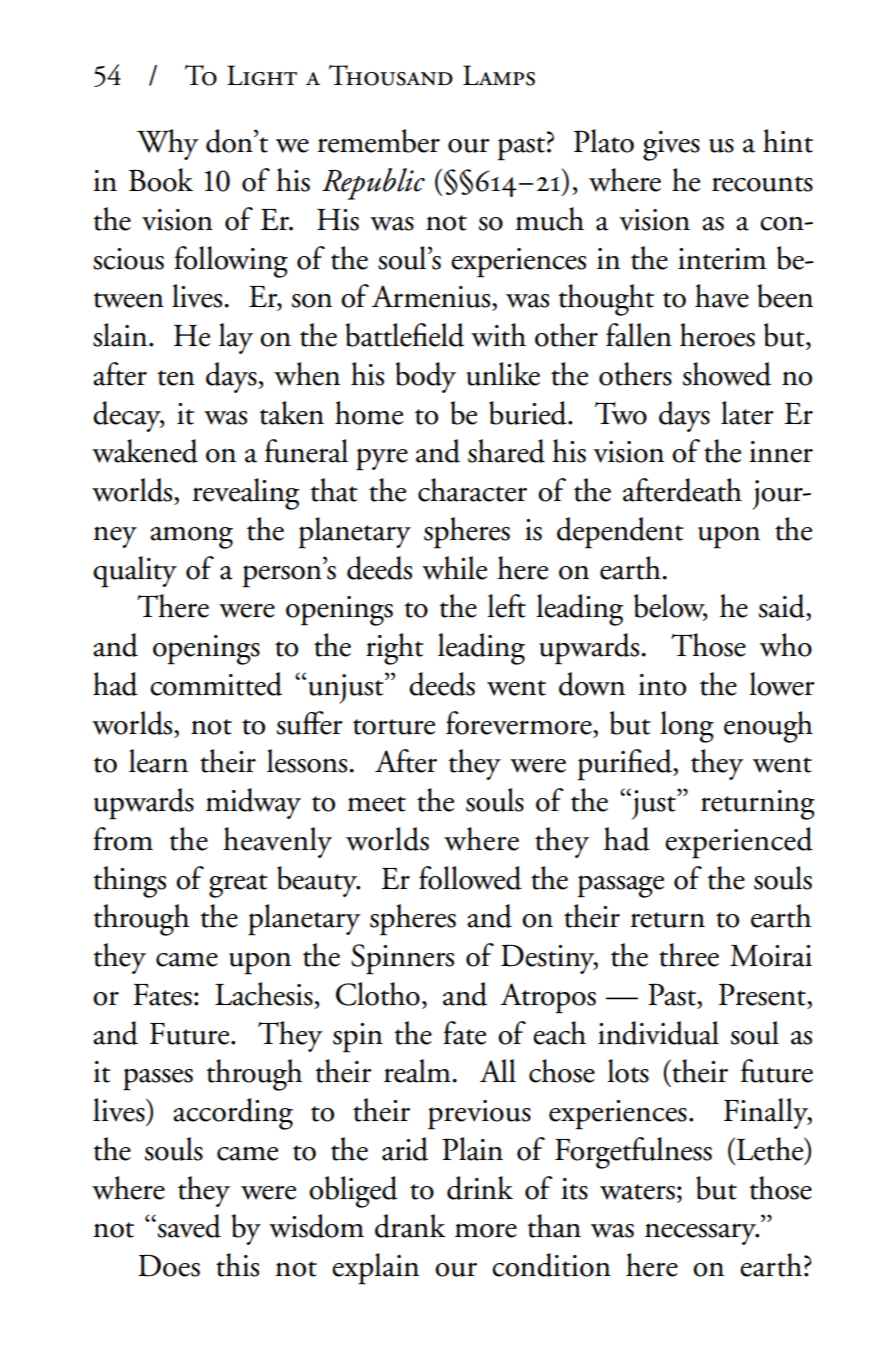 This screenshot has height=1372, width=883. What do you see at coordinates (161, 180) in the screenshot?
I see `Book` at bounding box center [161, 180].
